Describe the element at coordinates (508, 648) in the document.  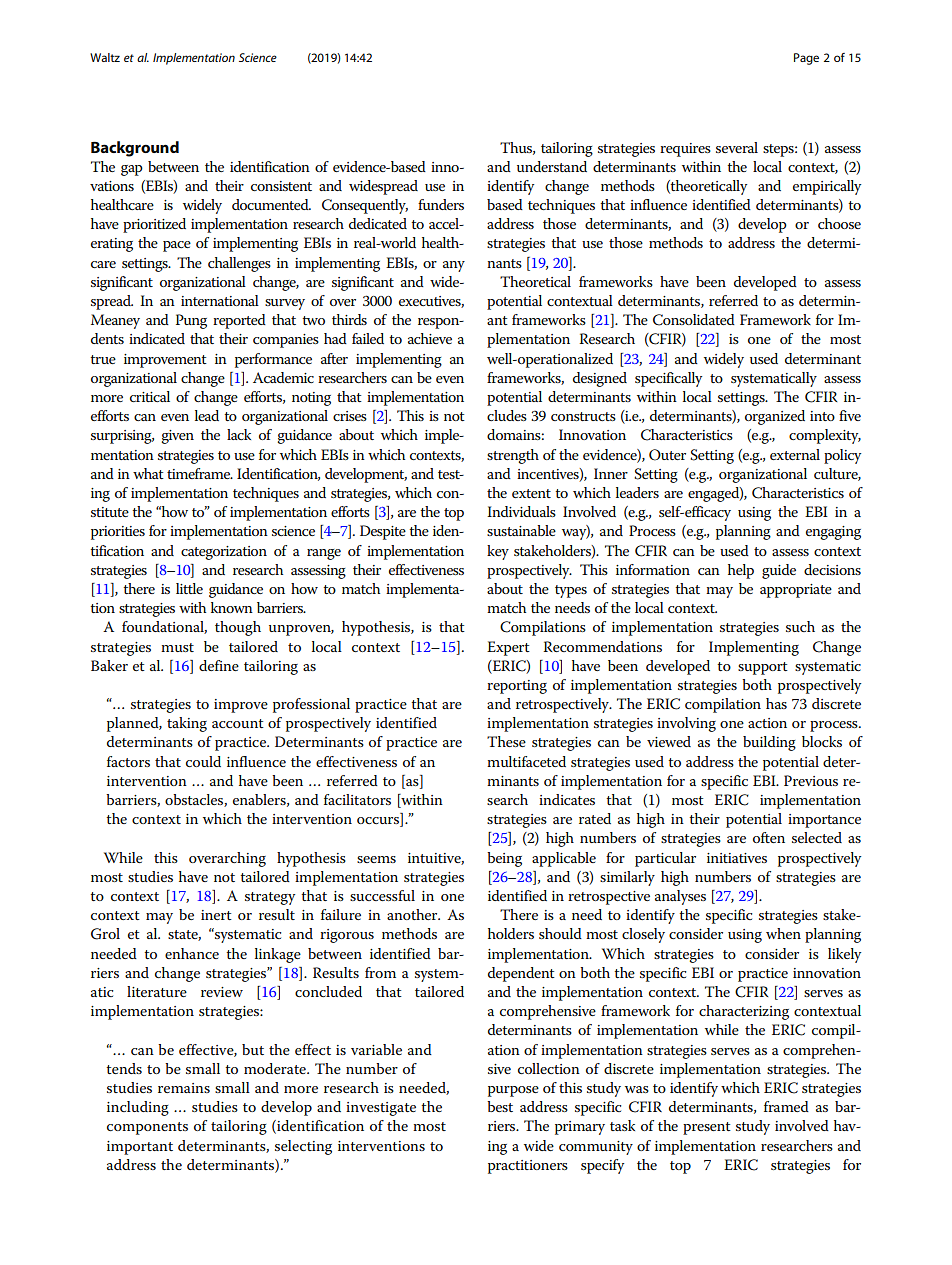
I see `Expert` at that location.
